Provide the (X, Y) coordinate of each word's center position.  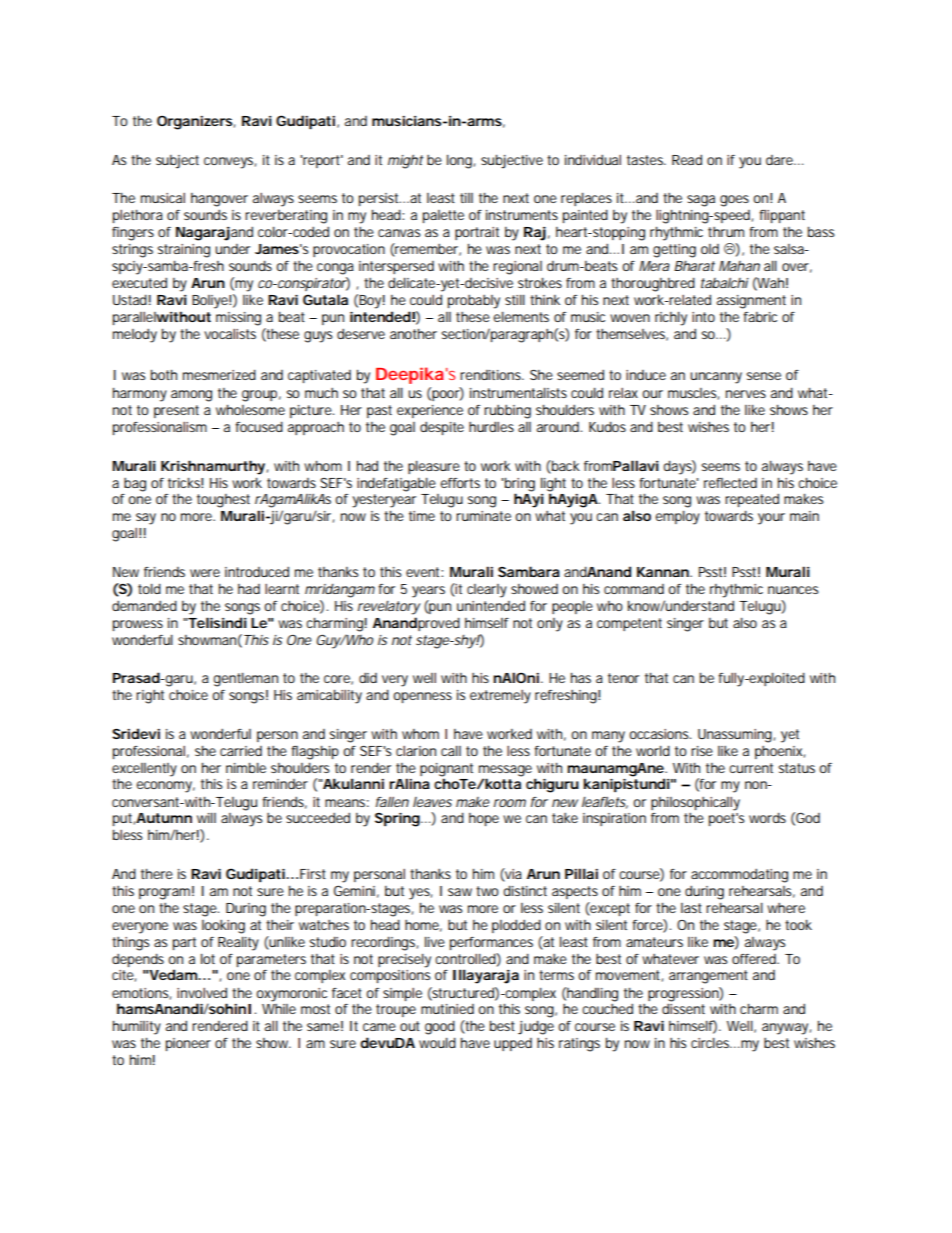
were (205, 573)
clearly (487, 591)
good (440, 1027)
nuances (793, 590)
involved (202, 992)
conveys (230, 163)
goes (734, 201)
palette (443, 216)
